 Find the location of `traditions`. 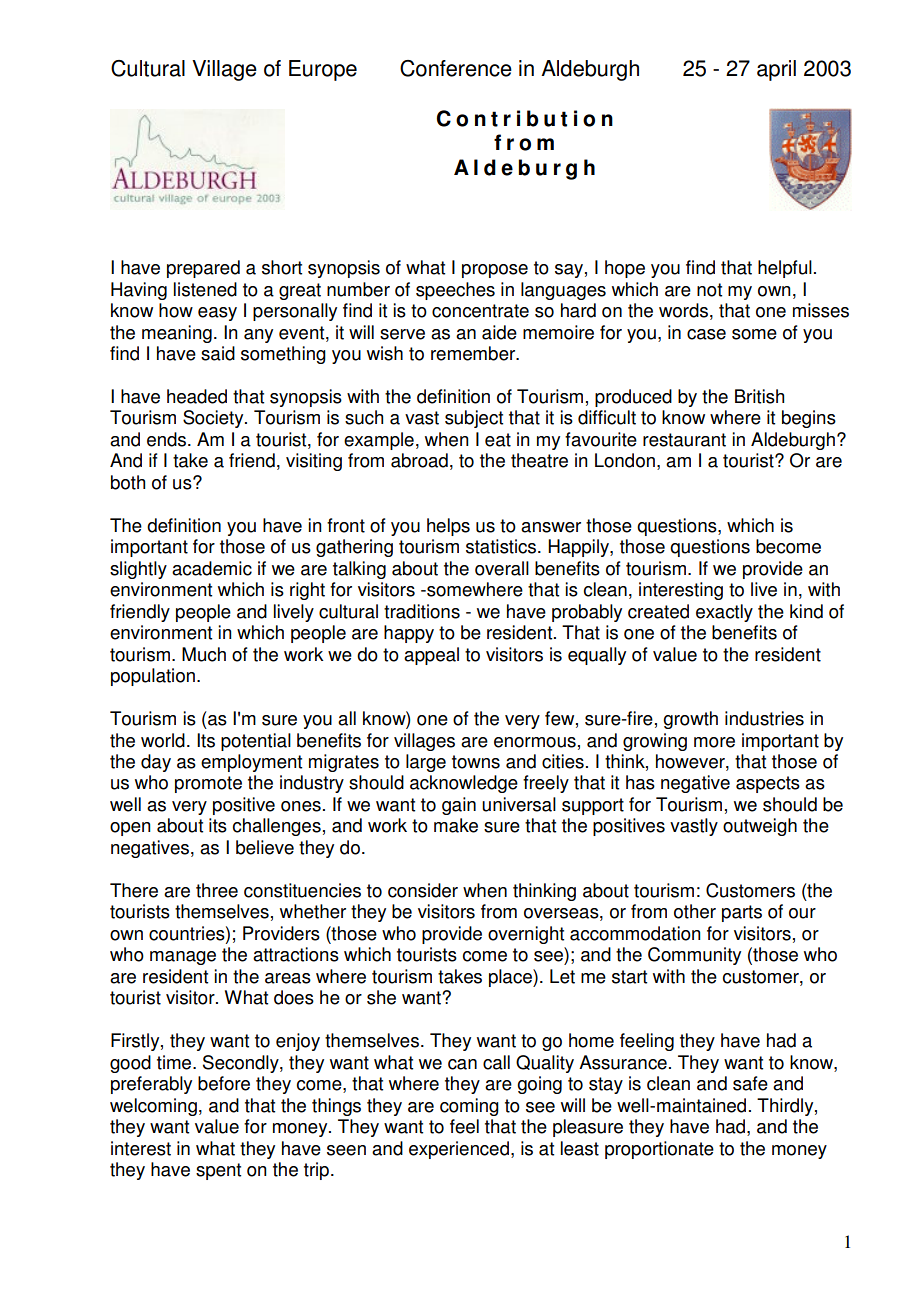

traditions is located at coordinates (422, 611).
